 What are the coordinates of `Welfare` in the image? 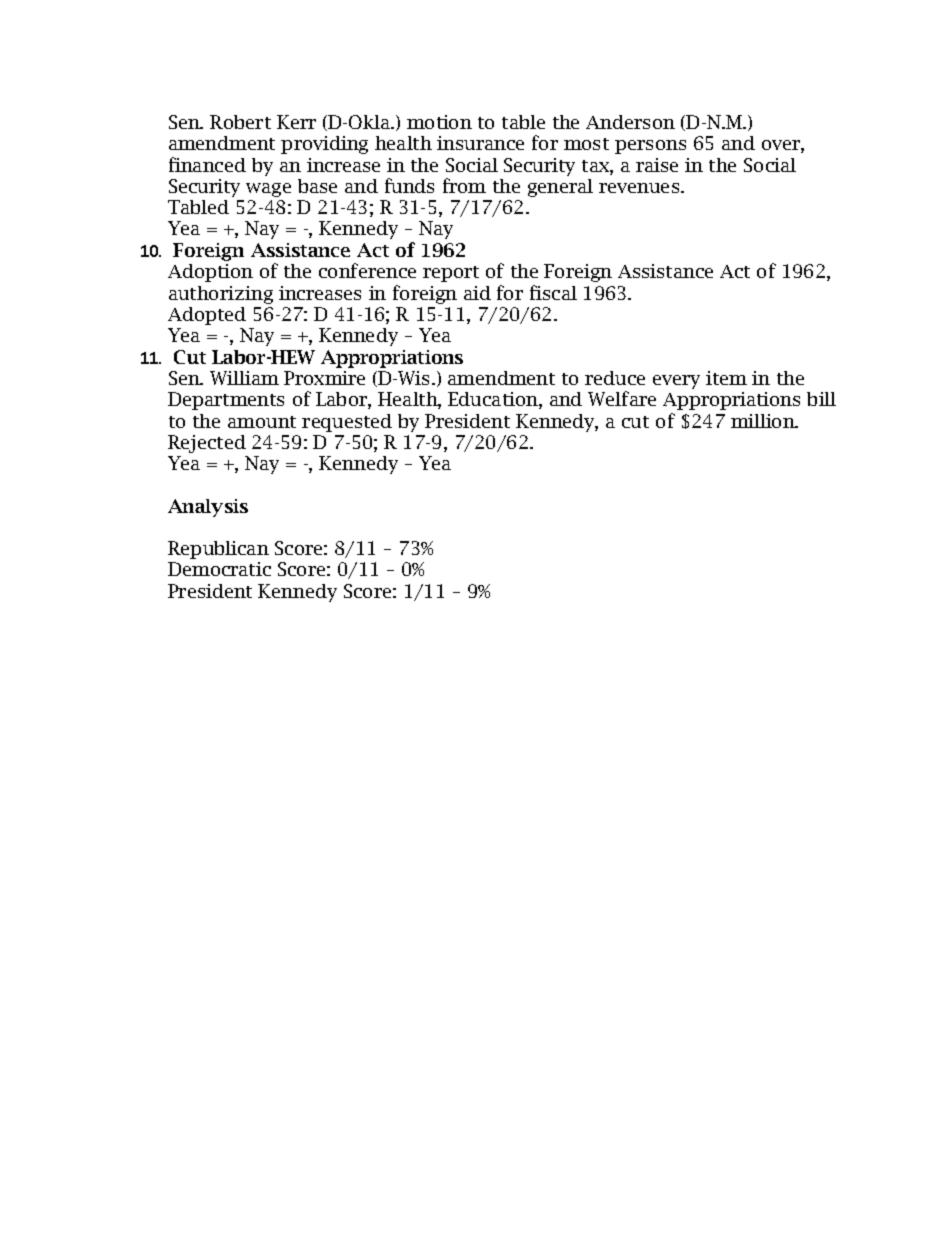 It's located at (622, 398).
